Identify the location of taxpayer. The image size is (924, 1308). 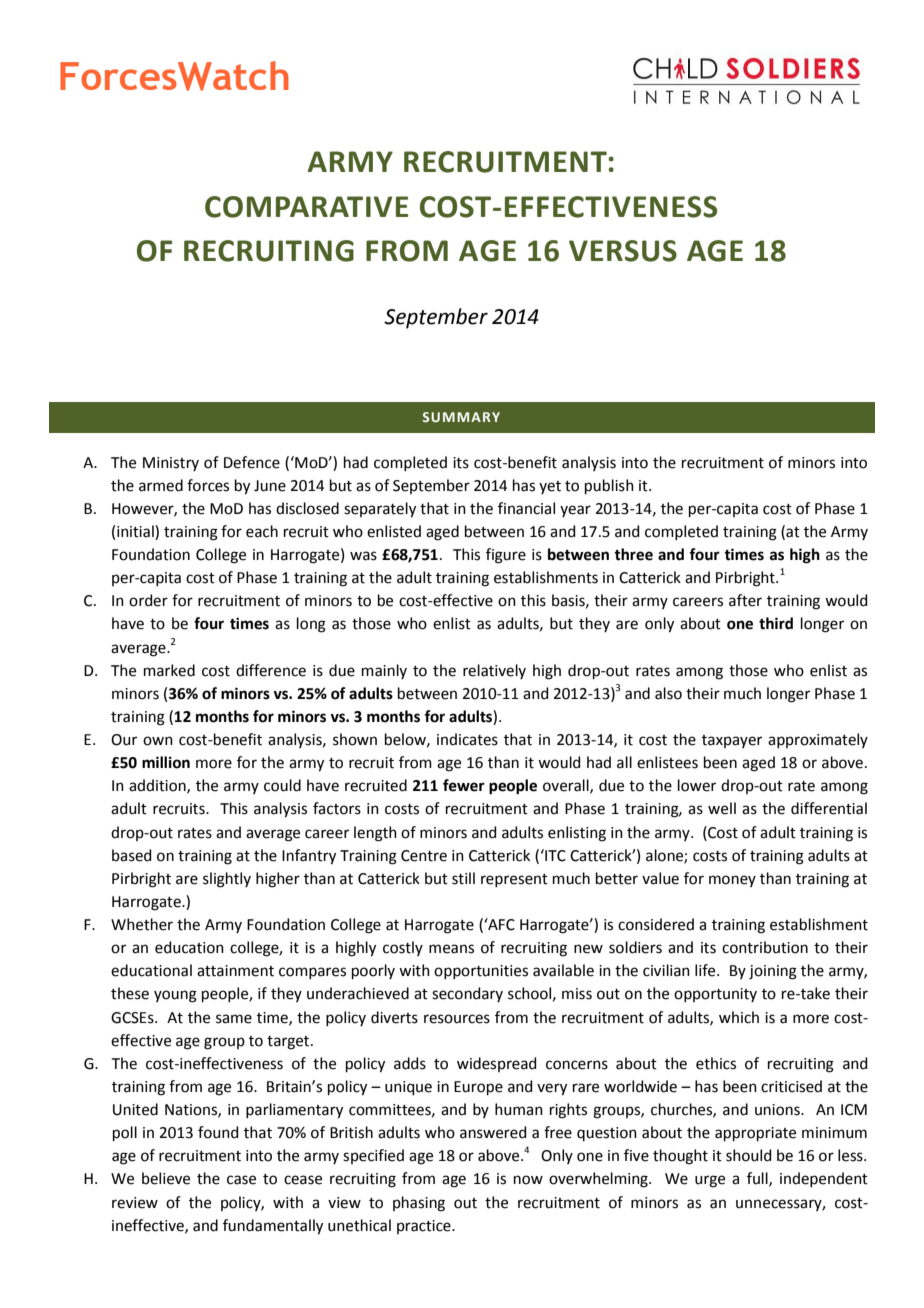
(732, 741).
